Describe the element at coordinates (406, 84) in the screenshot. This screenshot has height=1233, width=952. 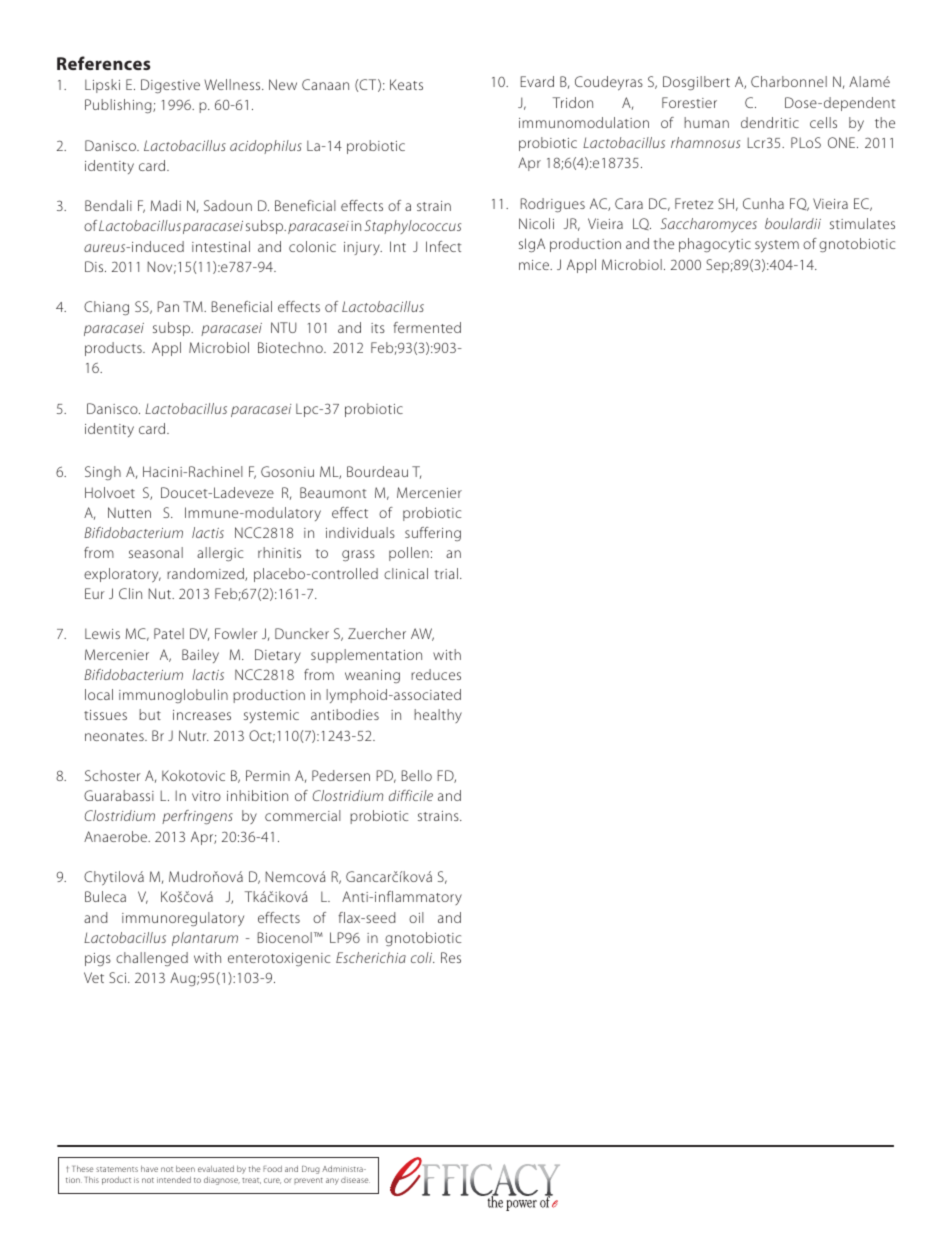
I see `Keats` at that location.
